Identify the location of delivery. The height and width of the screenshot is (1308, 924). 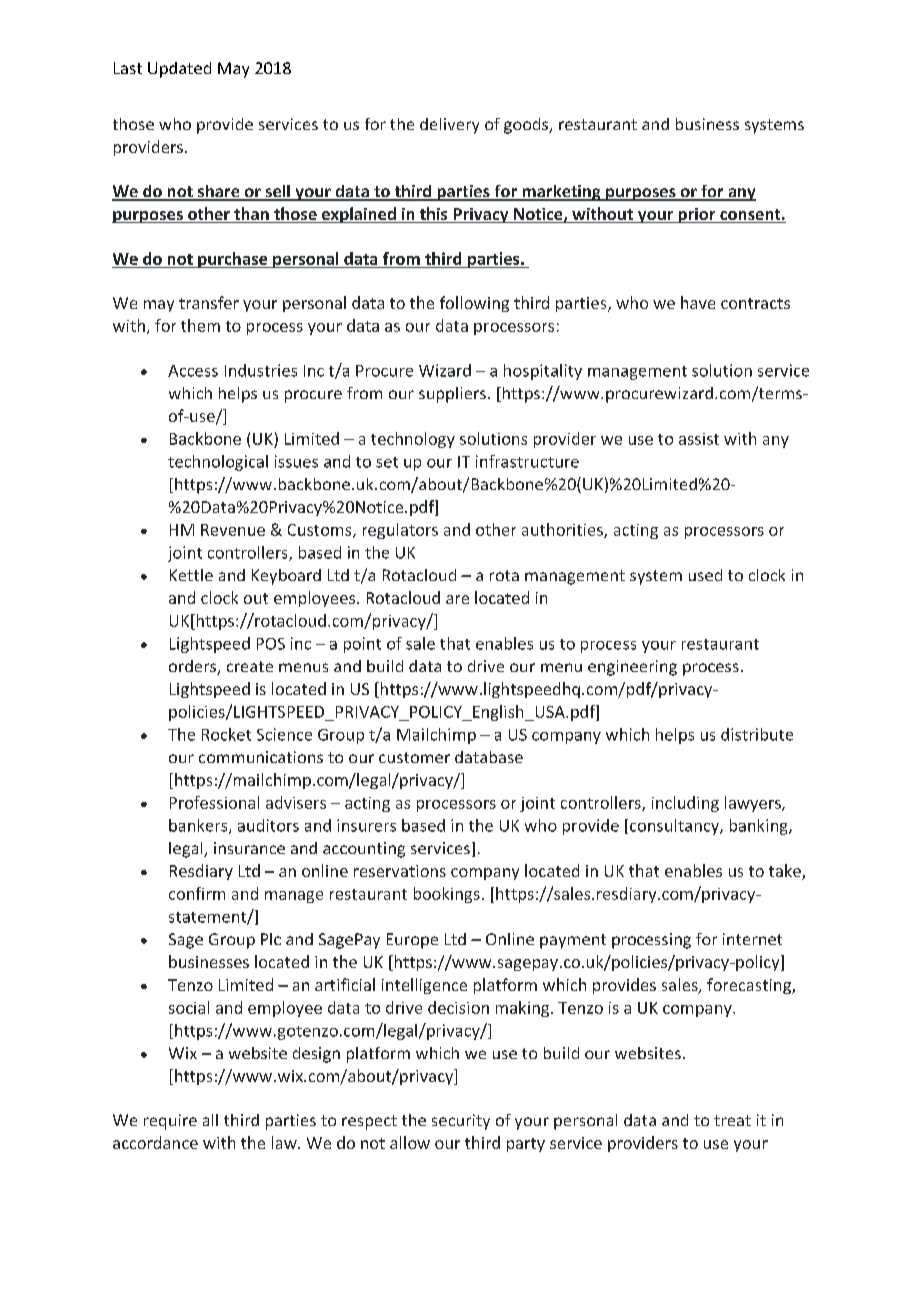
(449, 126).
